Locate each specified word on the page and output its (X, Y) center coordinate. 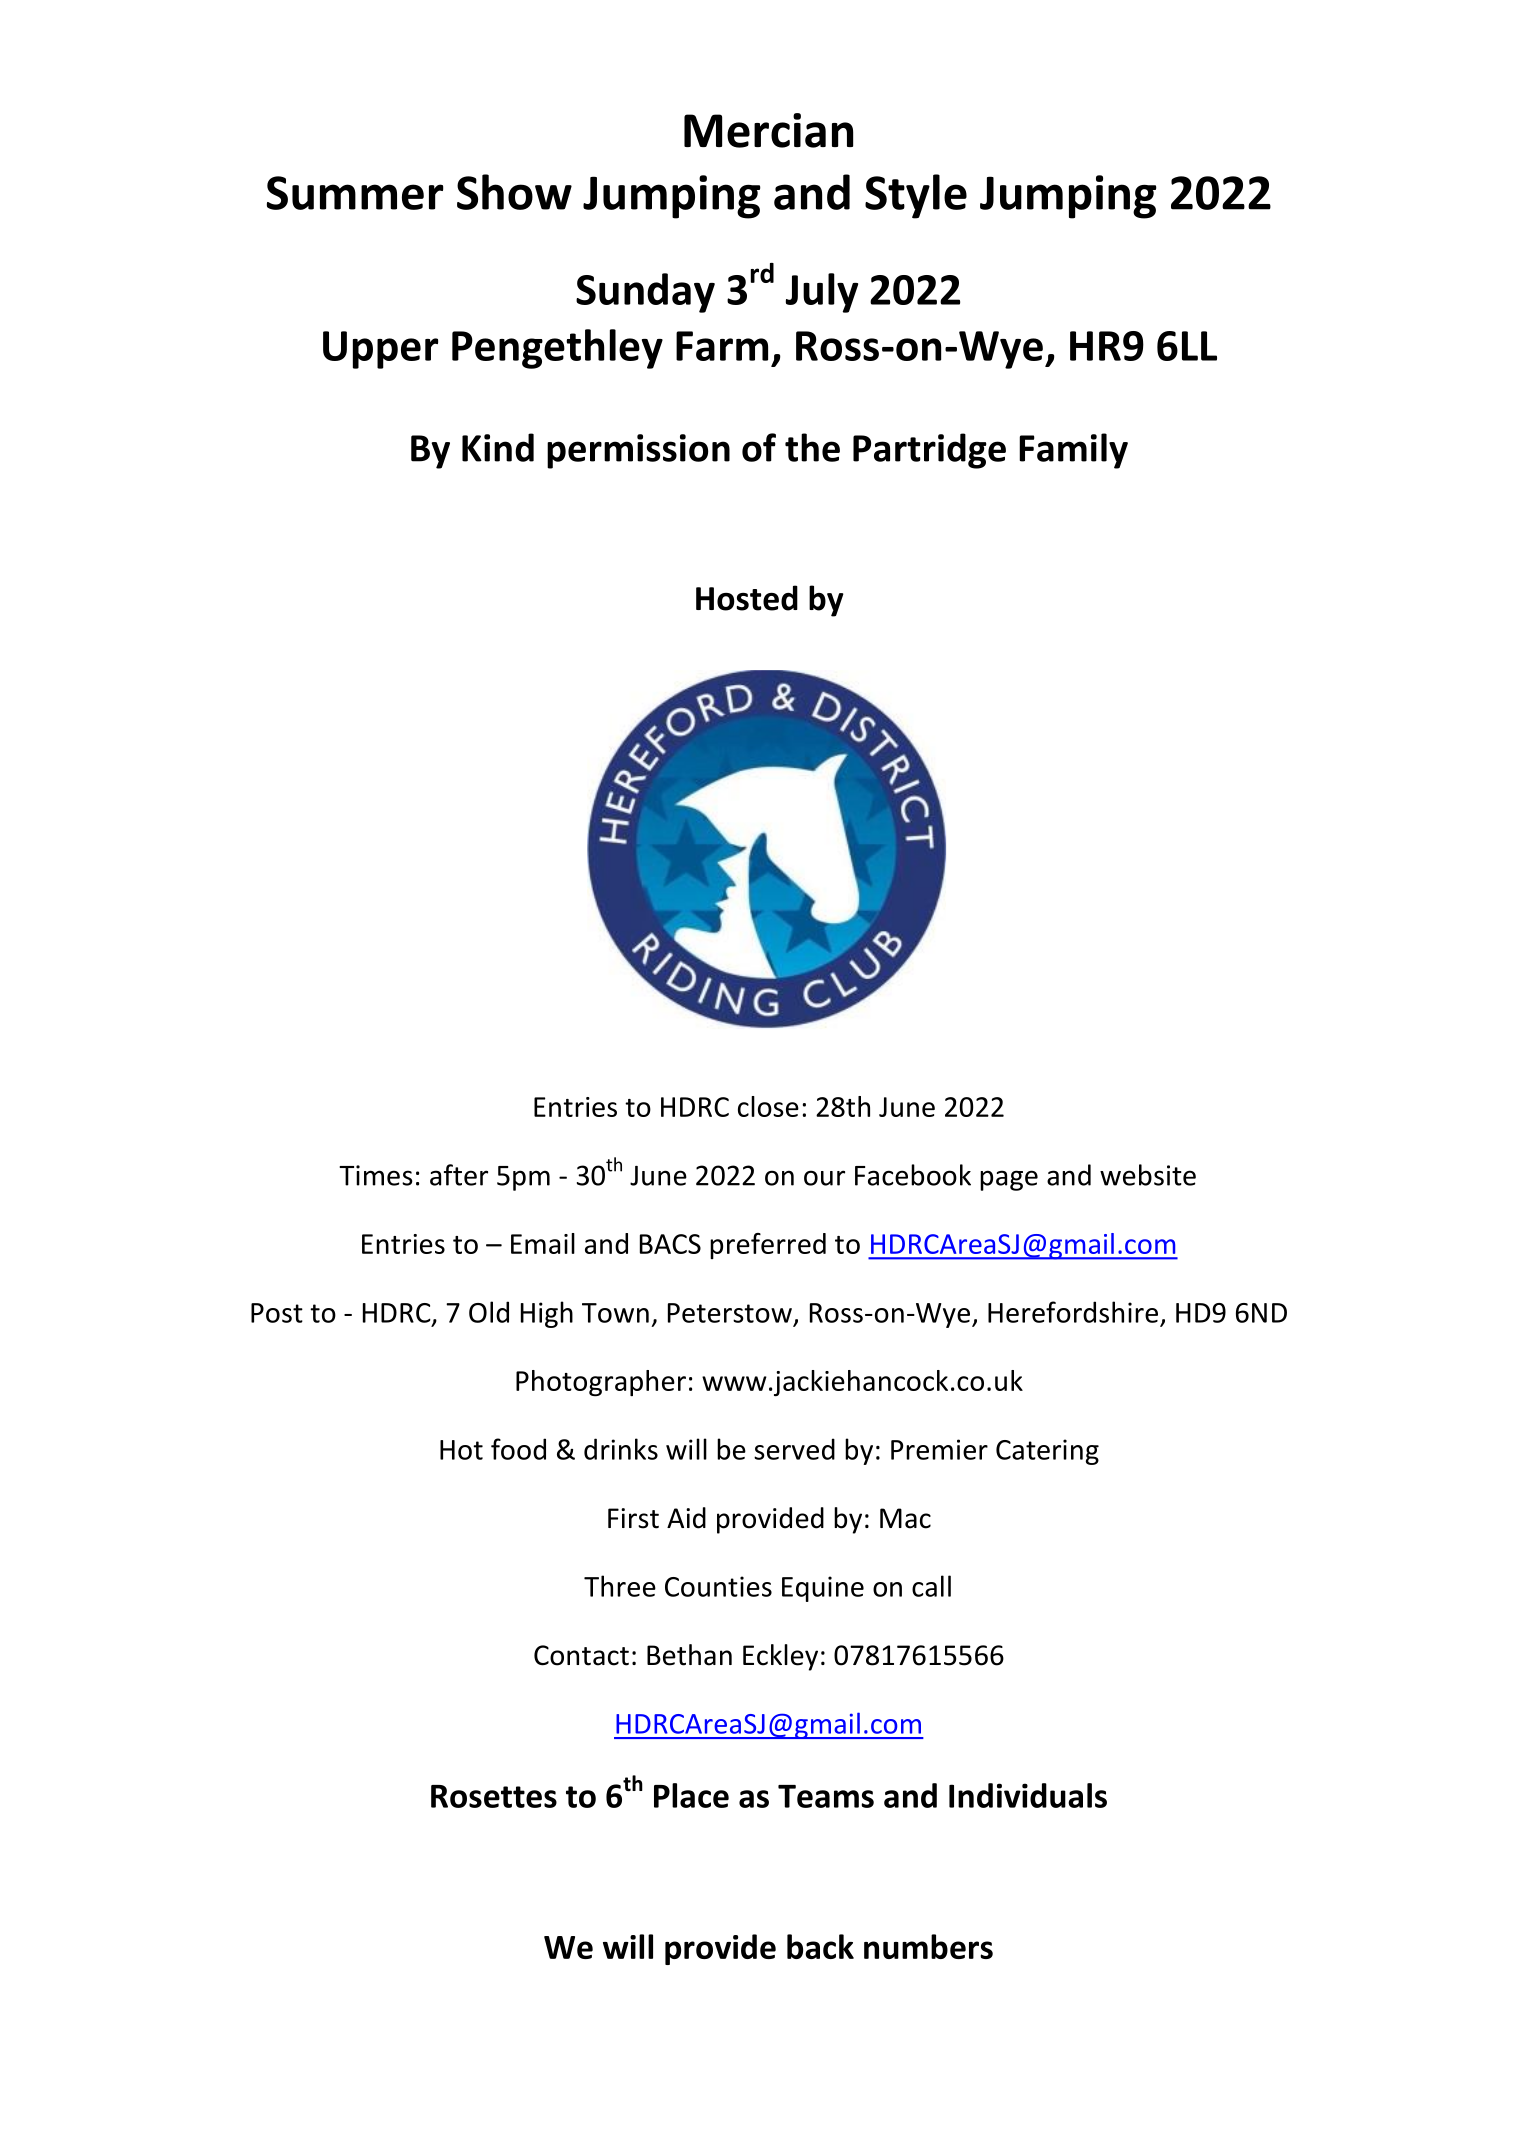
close (768, 1106)
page (1009, 1180)
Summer (355, 193)
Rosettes (494, 1796)
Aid (686, 1518)
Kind (498, 447)
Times (376, 1175)
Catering (1047, 1452)
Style (916, 196)
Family (1073, 451)
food (518, 1449)
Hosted (747, 598)
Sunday (645, 293)
